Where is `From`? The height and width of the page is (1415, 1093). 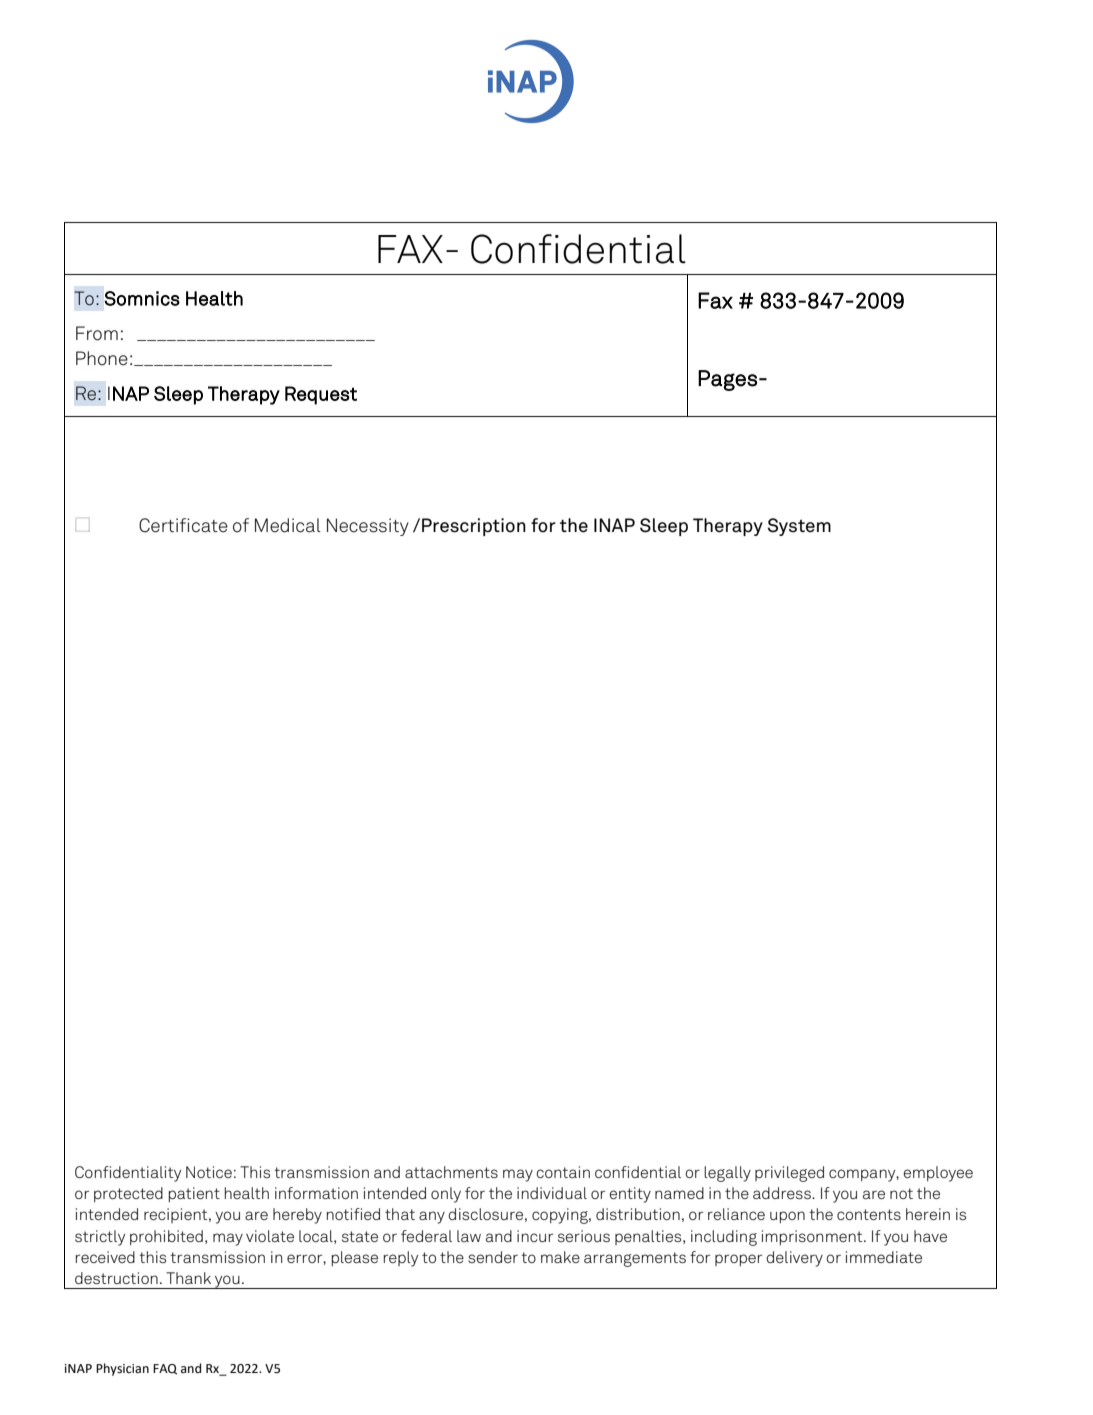
From is located at coordinates (97, 333).
